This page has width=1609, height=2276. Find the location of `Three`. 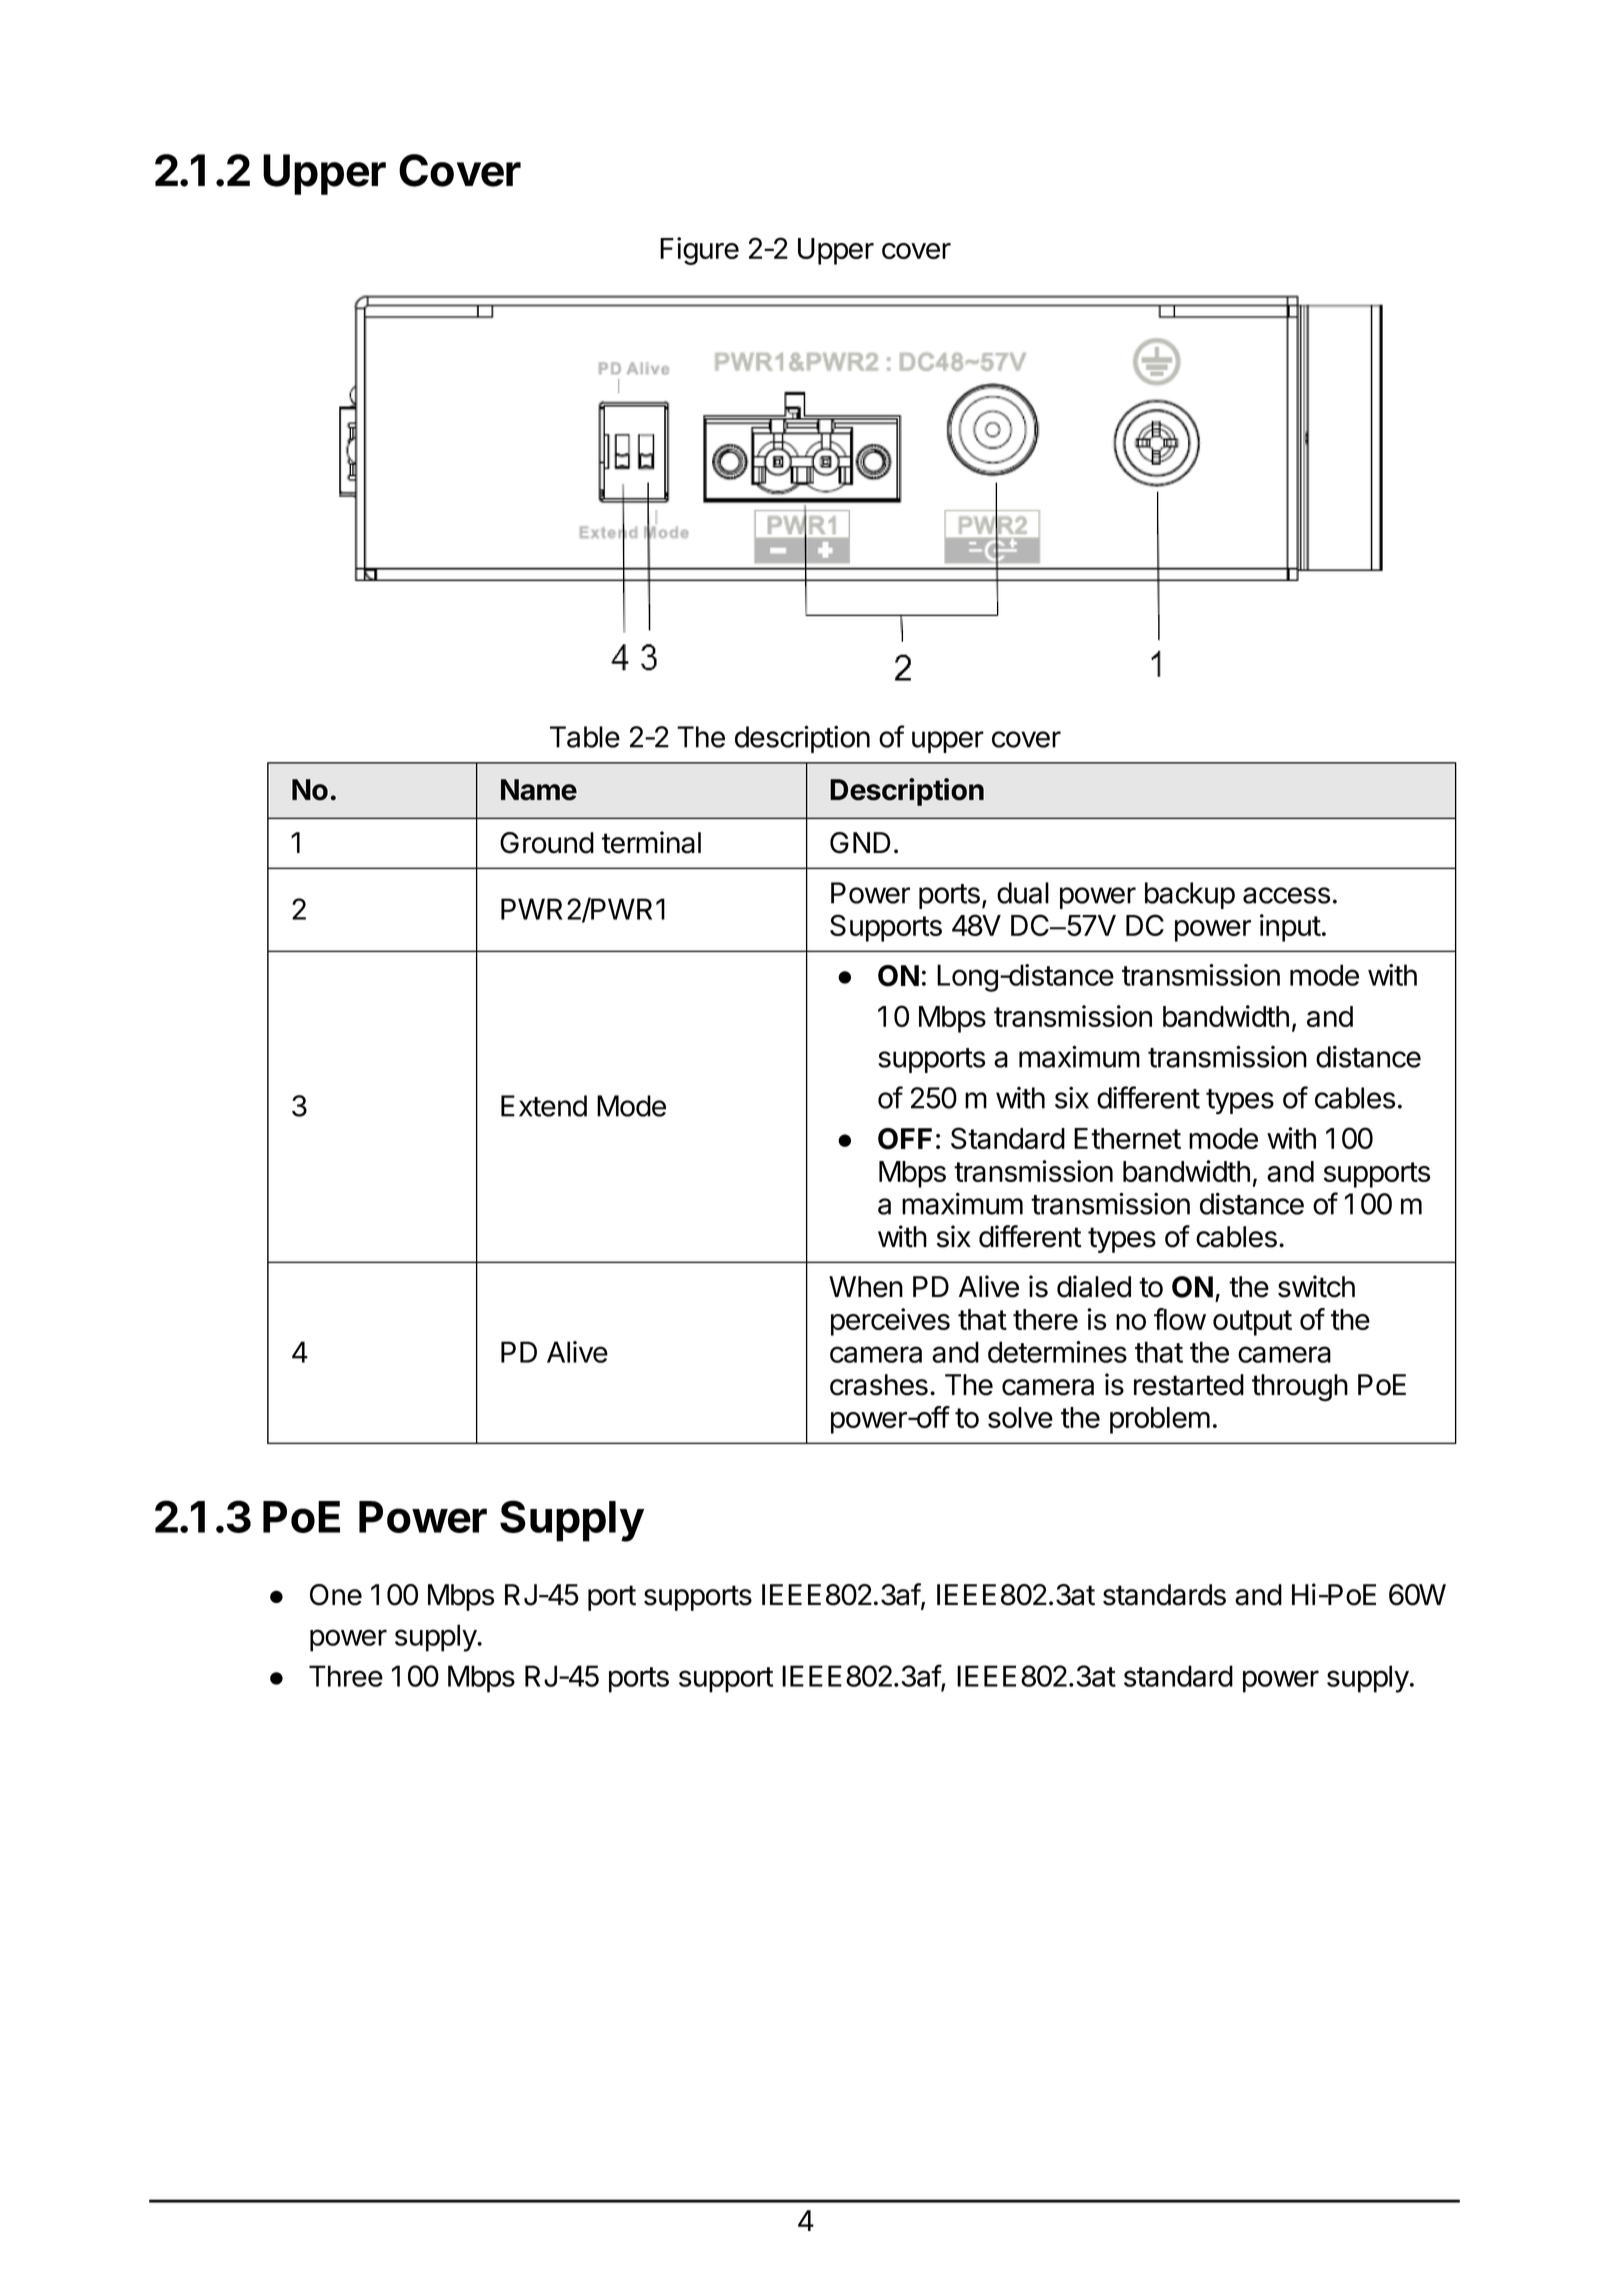

Three is located at coordinates (346, 1676).
